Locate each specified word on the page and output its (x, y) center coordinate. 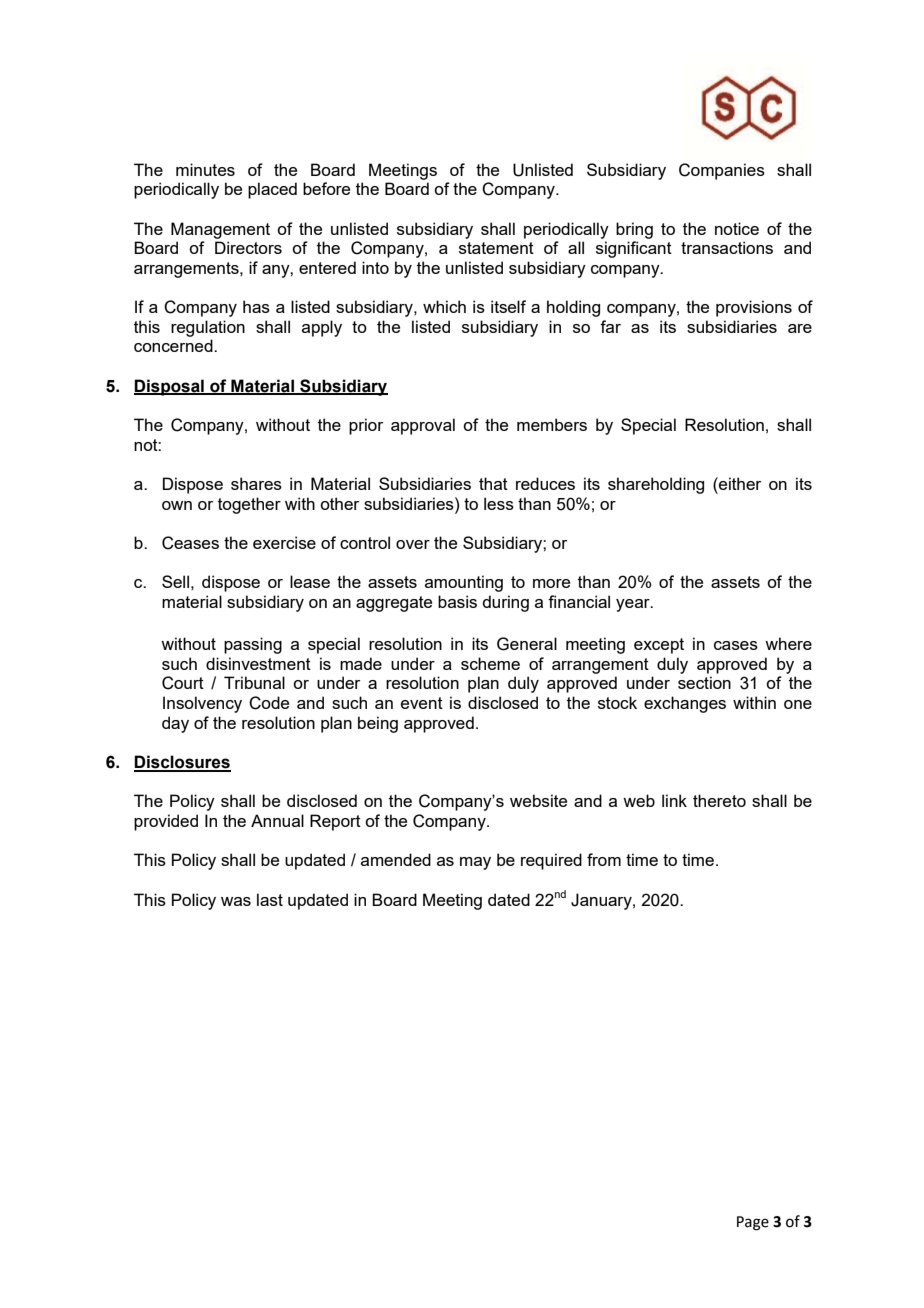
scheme (490, 663)
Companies (722, 171)
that (493, 483)
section (704, 682)
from (604, 859)
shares (256, 483)
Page (753, 1223)
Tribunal (254, 682)
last (270, 899)
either (739, 483)
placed (272, 190)
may (475, 863)
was (236, 901)
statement (496, 248)
